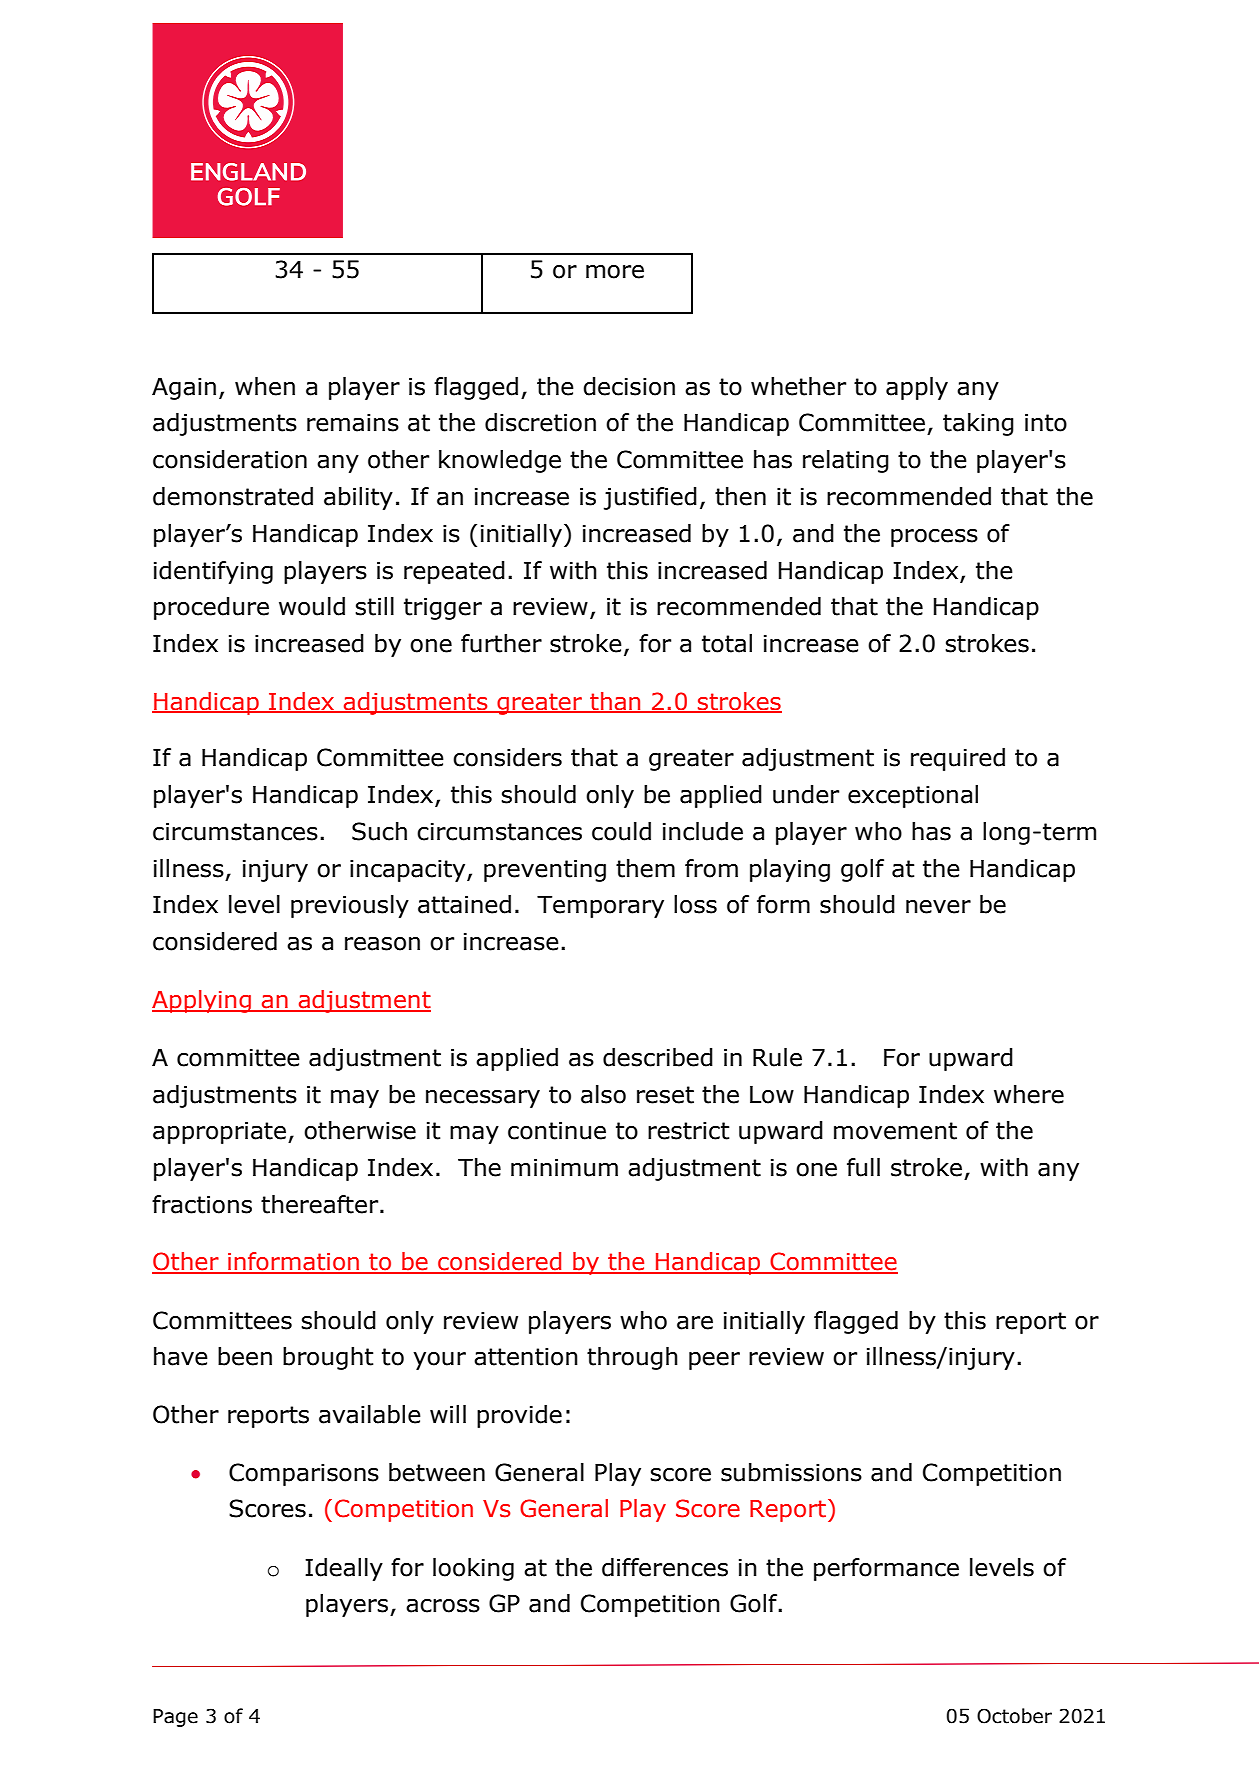  I want to click on taking, so click(978, 424).
